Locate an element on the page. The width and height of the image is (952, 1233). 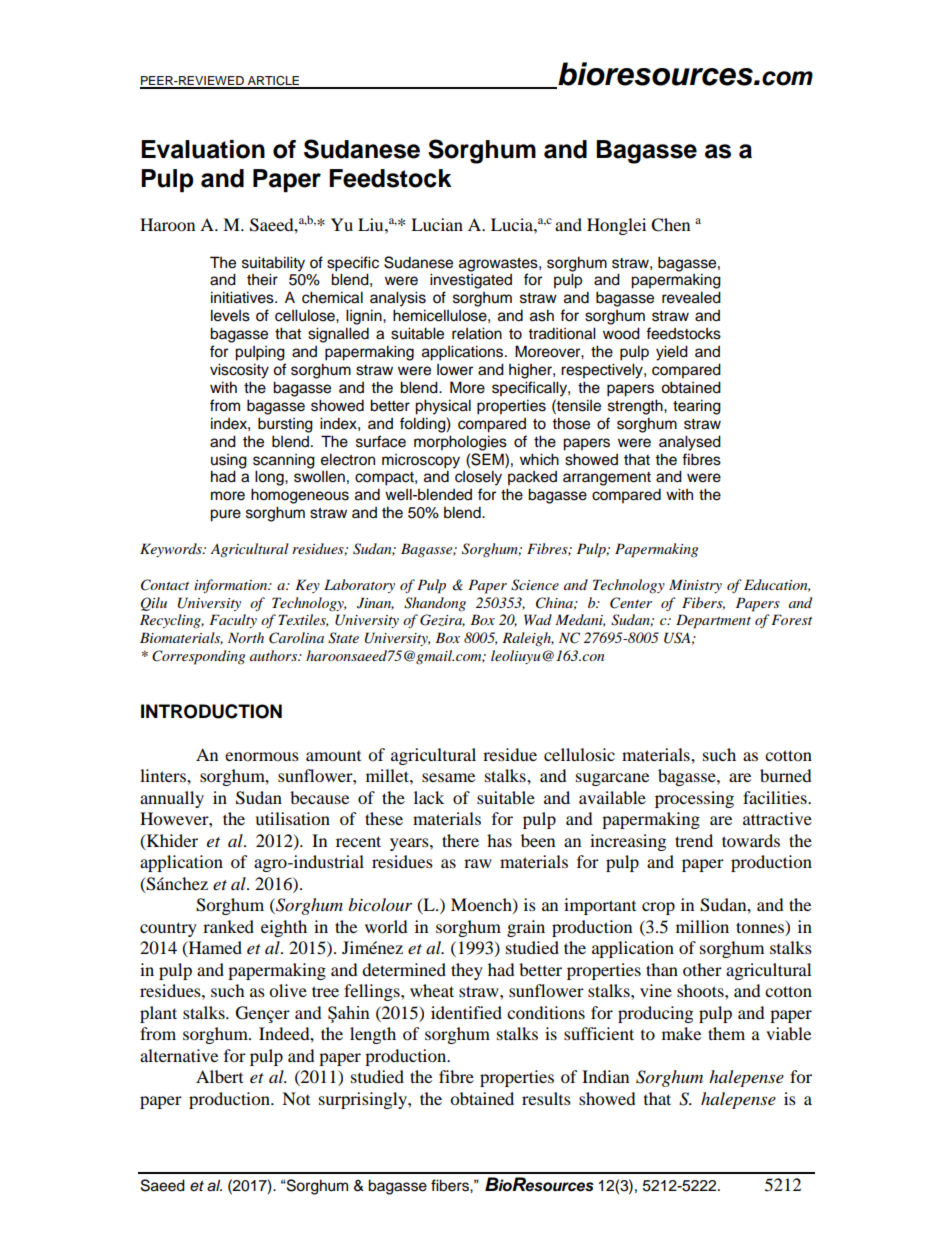
Ministry is located at coordinates (695, 586).
